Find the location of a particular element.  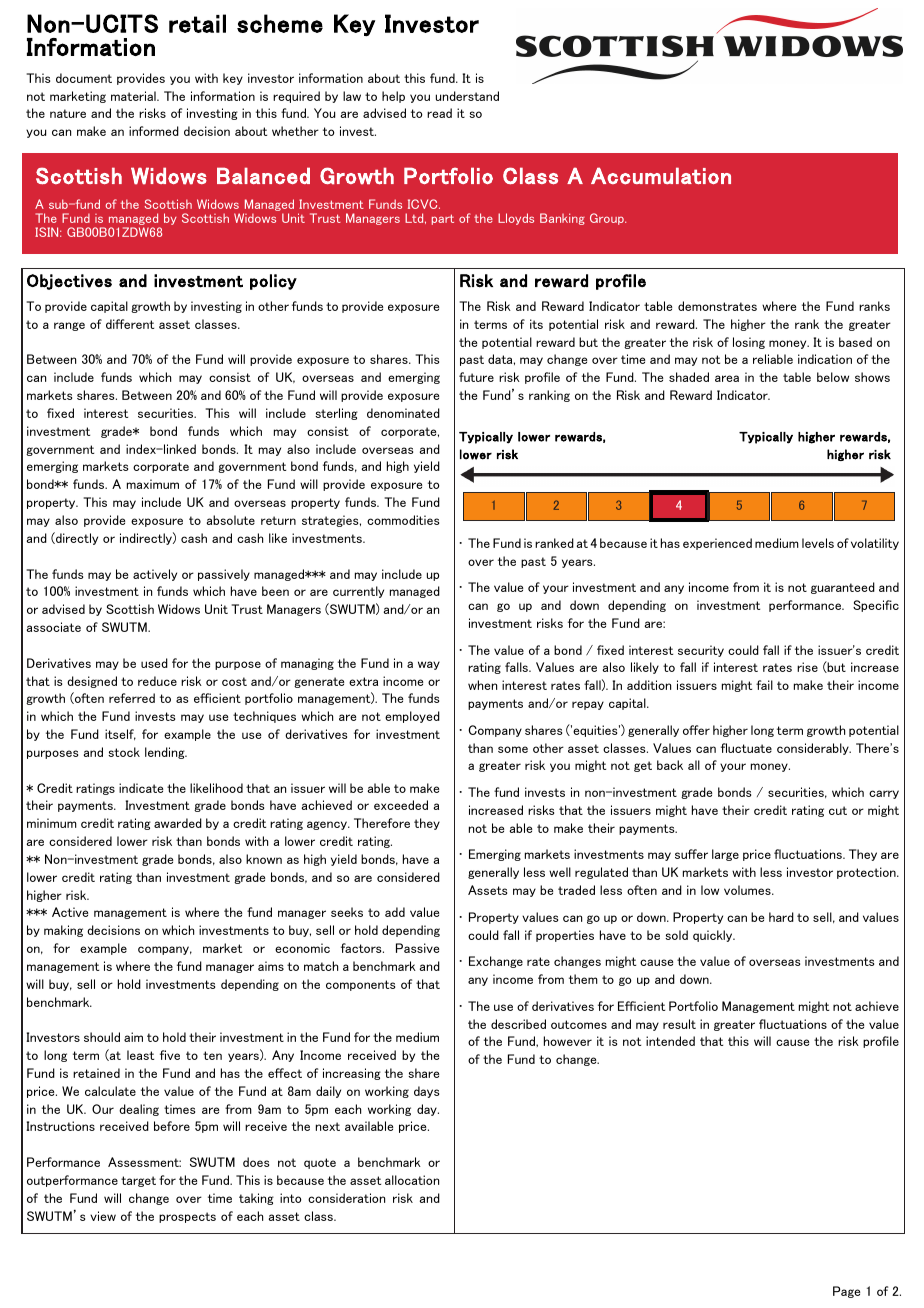

Accumulation is located at coordinates (661, 176).
